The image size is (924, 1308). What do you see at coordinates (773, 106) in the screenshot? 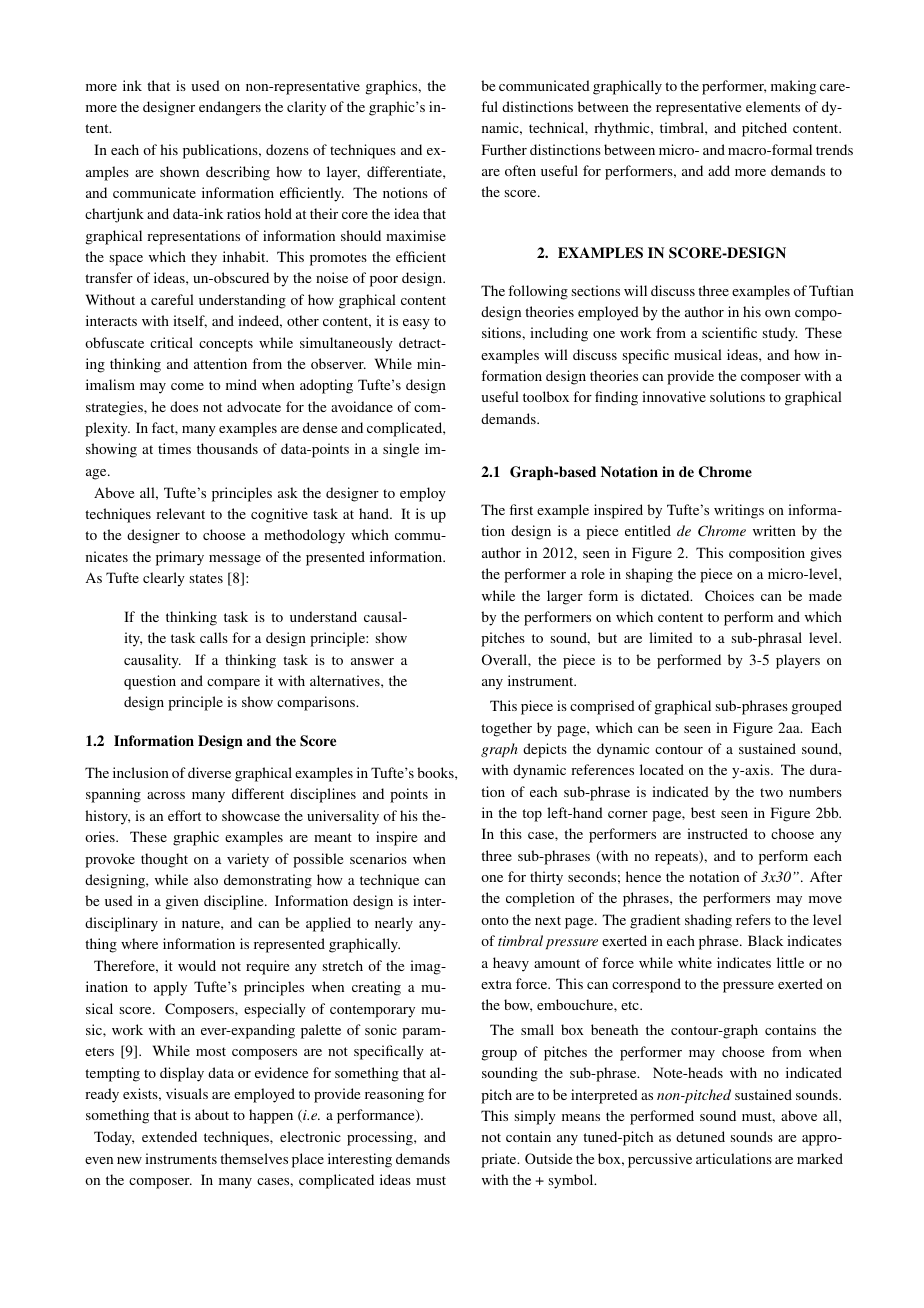
I see `elements` at bounding box center [773, 106].
